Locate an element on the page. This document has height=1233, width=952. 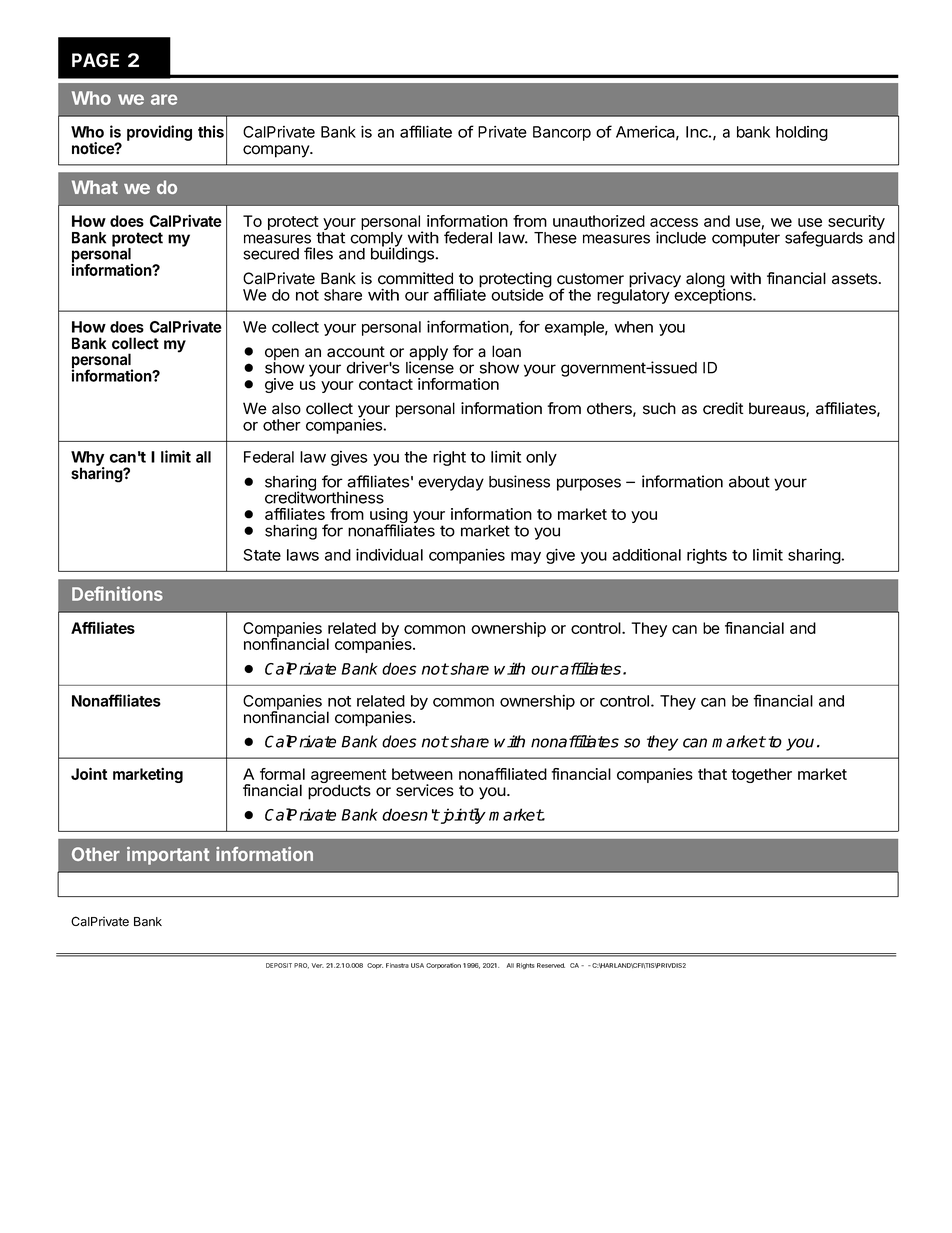
between is located at coordinates (422, 774).
